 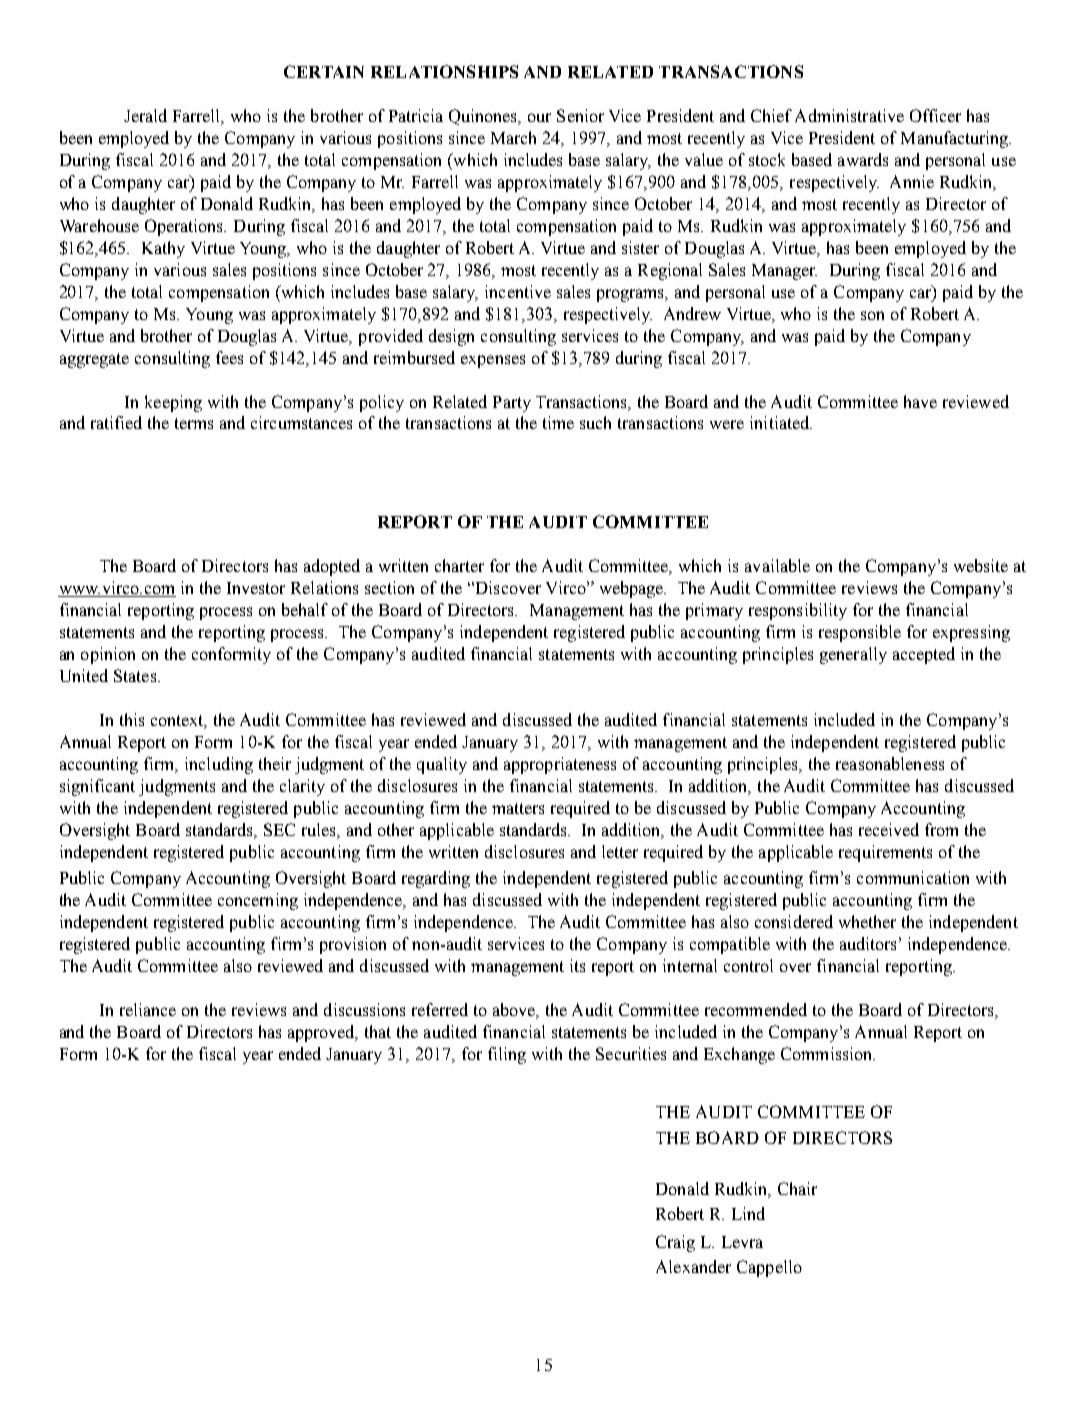 I want to click on CERTAIN, so click(x=324, y=71).
